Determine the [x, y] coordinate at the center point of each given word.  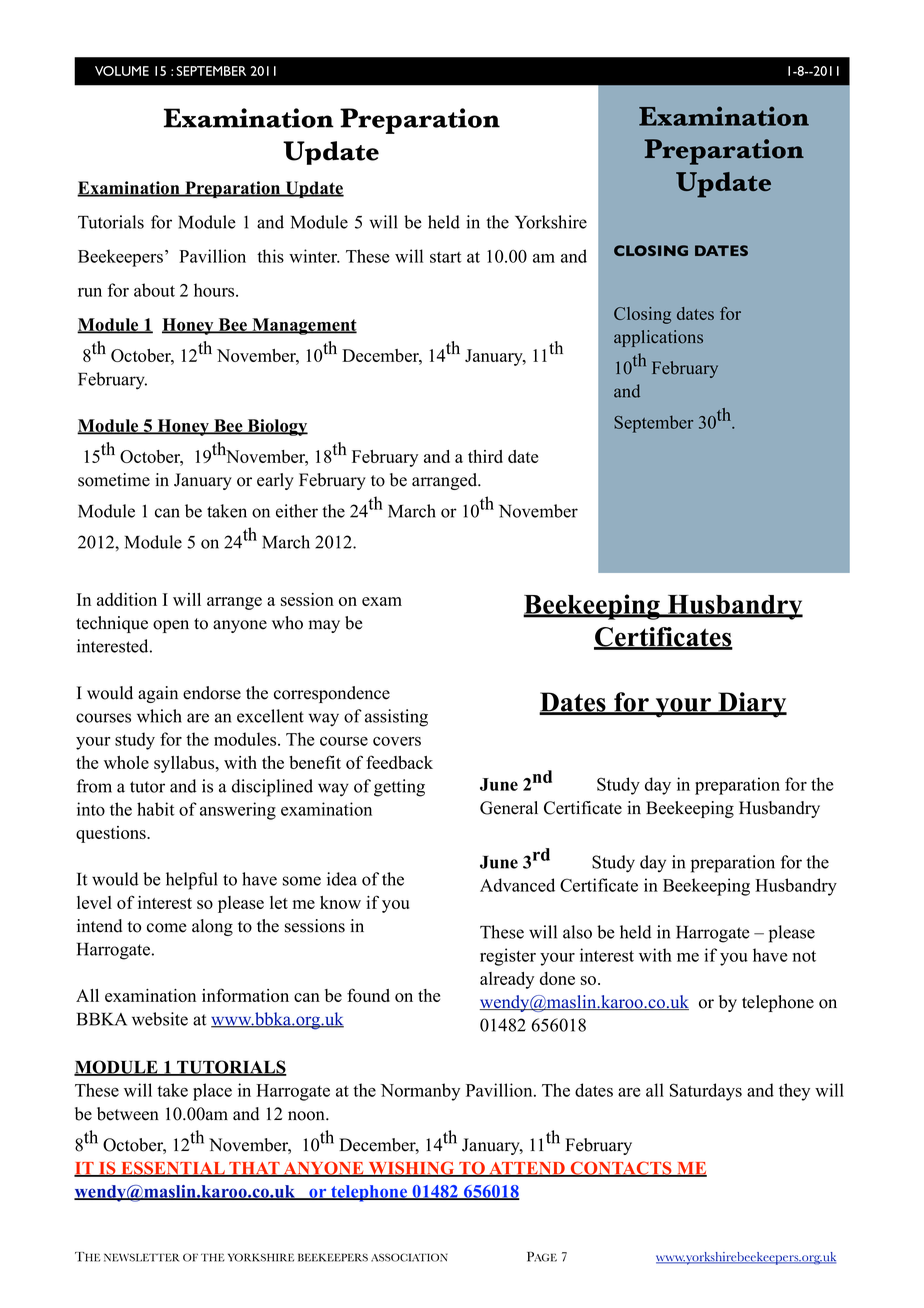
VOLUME [122, 71]
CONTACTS [621, 1169]
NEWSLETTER [141, 1257]
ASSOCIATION [409, 1257]
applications [658, 338]
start [446, 257]
